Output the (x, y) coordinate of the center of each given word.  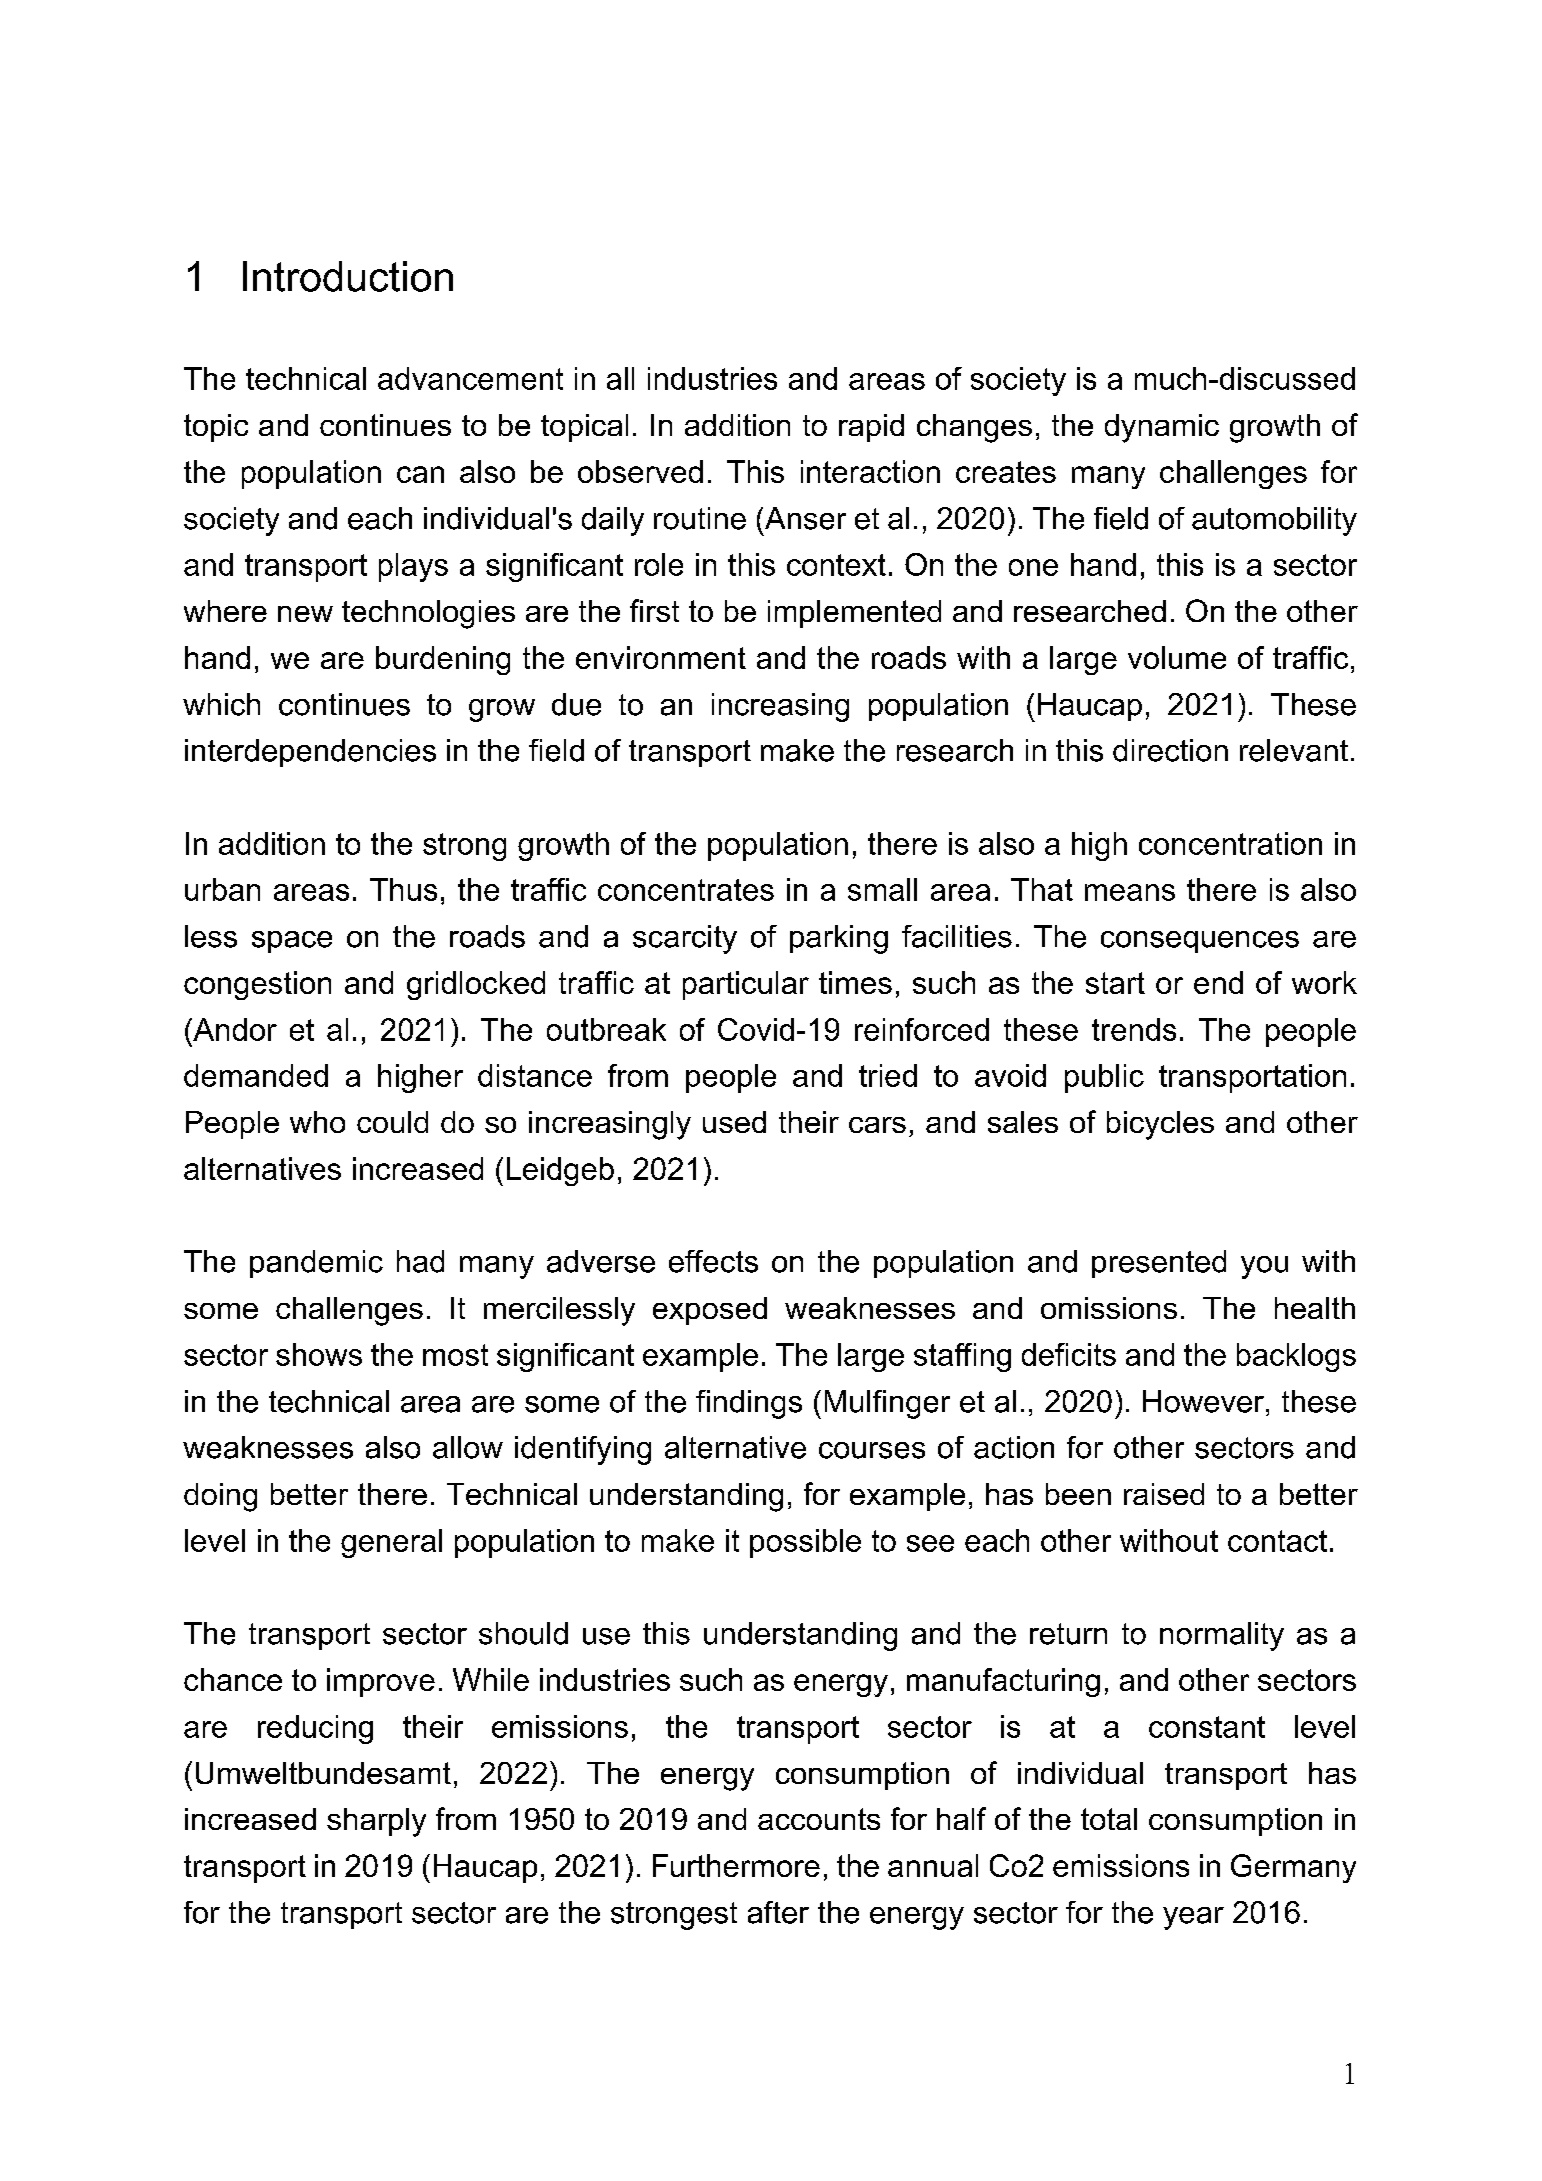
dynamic (1162, 428)
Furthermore (736, 1865)
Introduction (348, 276)
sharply (376, 1822)
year (1193, 1918)
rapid (871, 428)
